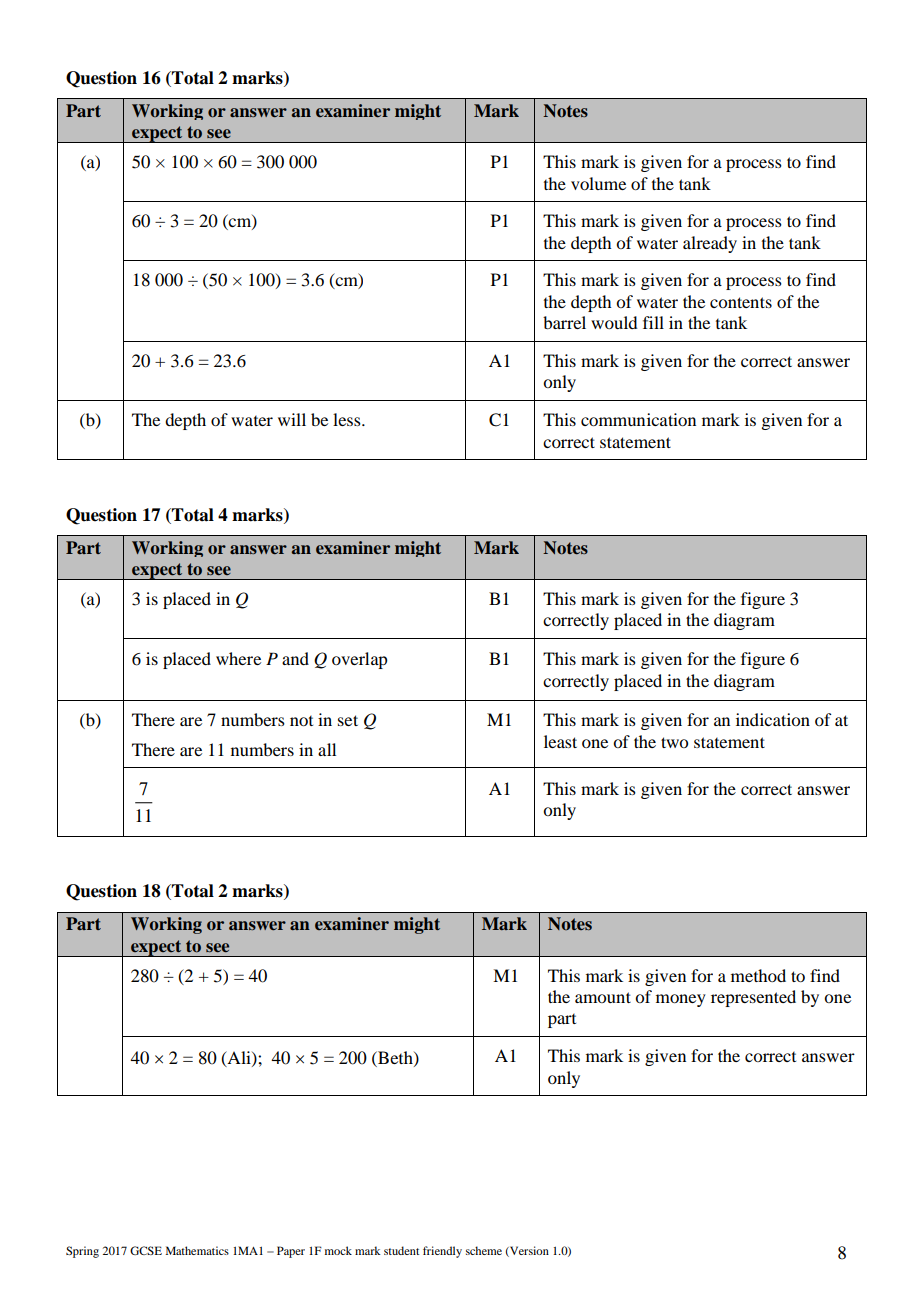 The width and height of the document is (924, 1308). I want to click on already, so click(710, 244).
